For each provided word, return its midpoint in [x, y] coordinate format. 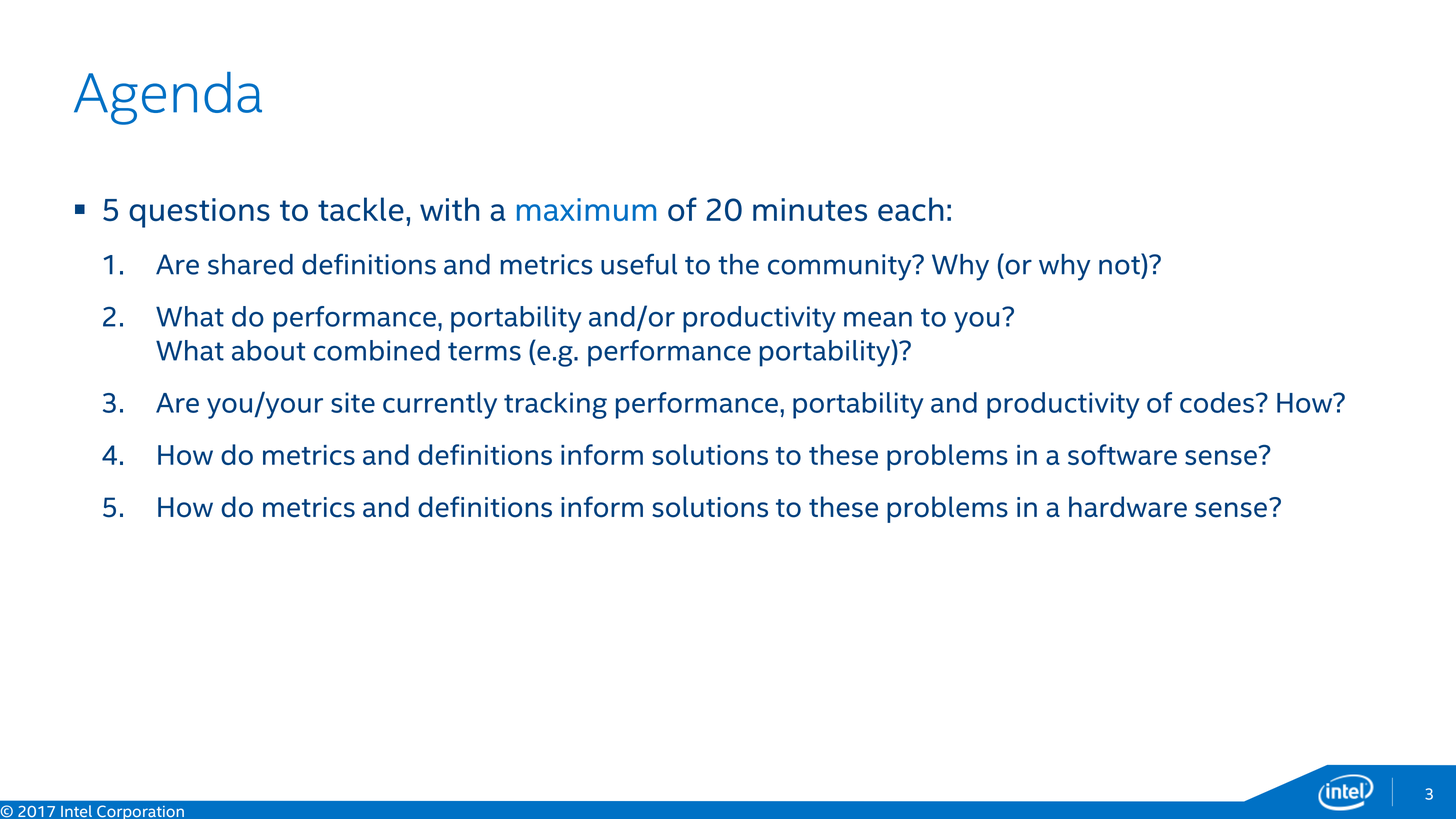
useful [639, 264]
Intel [76, 811]
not [1120, 264]
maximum [586, 209]
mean [878, 319]
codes [1217, 402]
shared [250, 264]
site [353, 402]
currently [440, 405]
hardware [1128, 507]
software [1122, 454]
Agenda [168, 98]
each [911, 209]
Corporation [140, 812]
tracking [555, 405]
